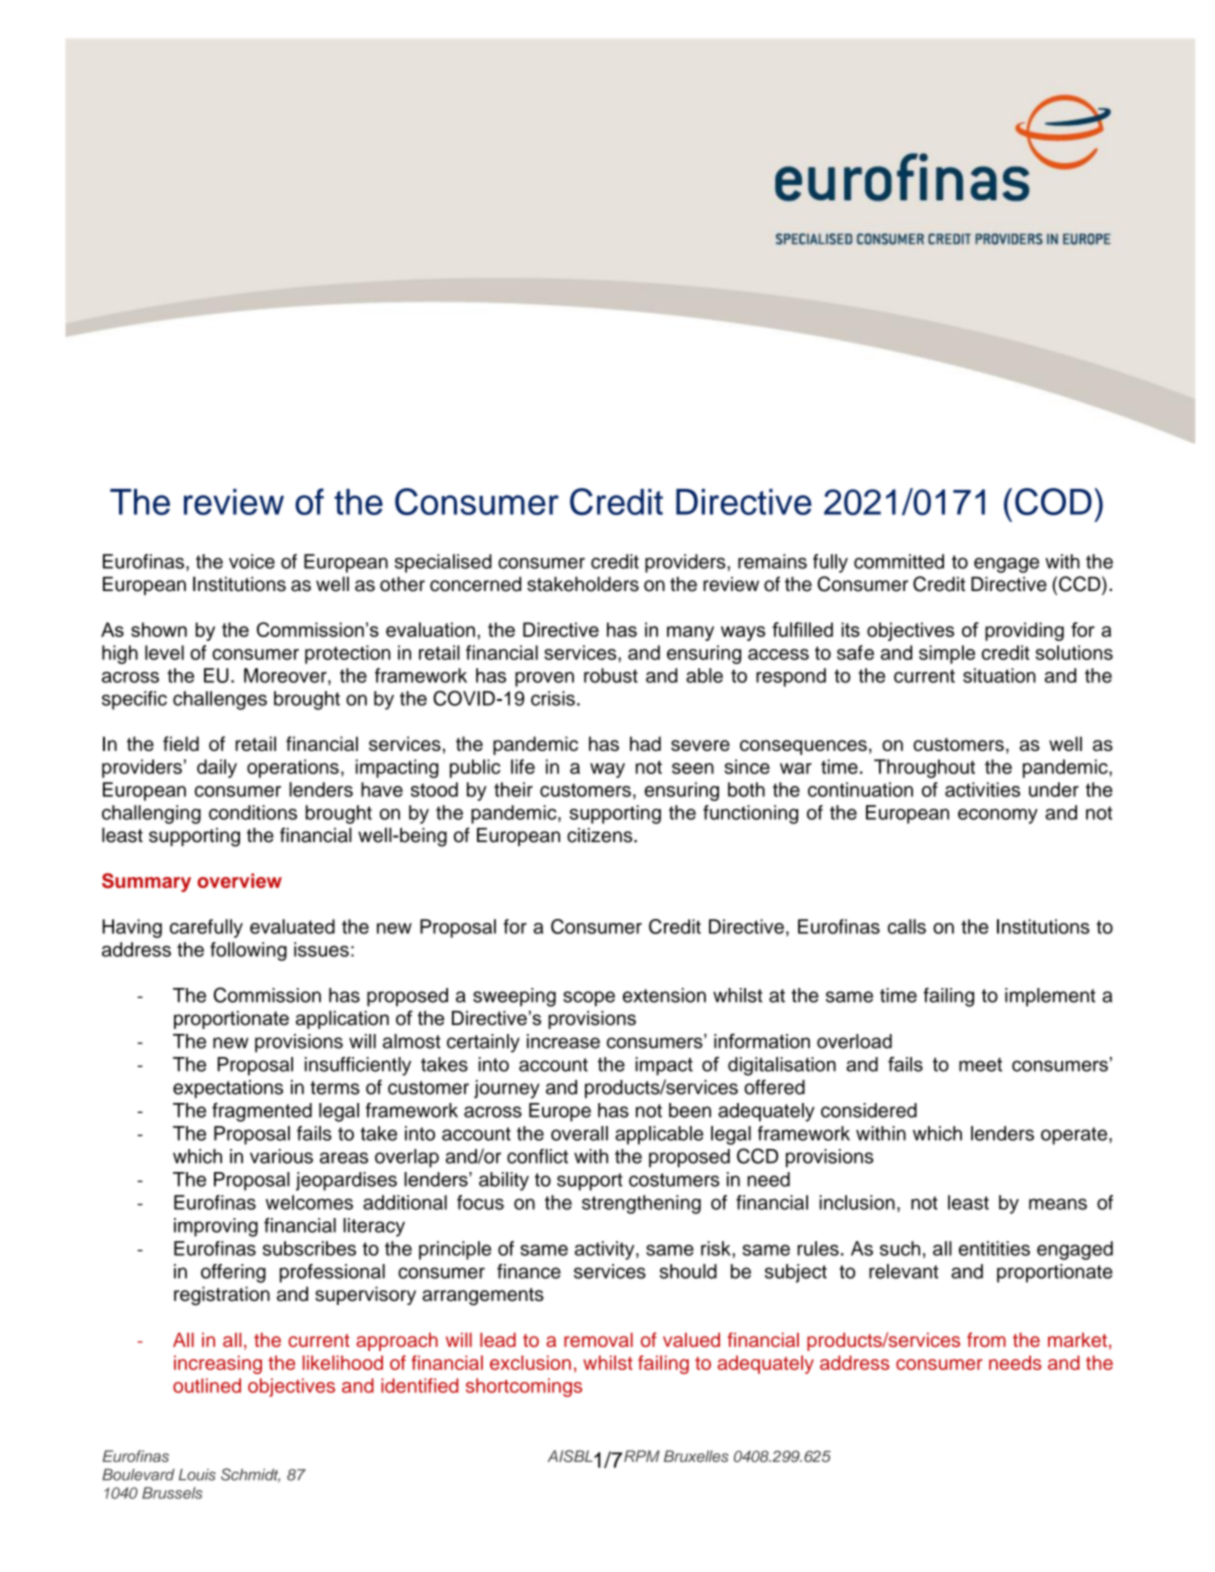  I want to click on overall, so click(579, 1133).
